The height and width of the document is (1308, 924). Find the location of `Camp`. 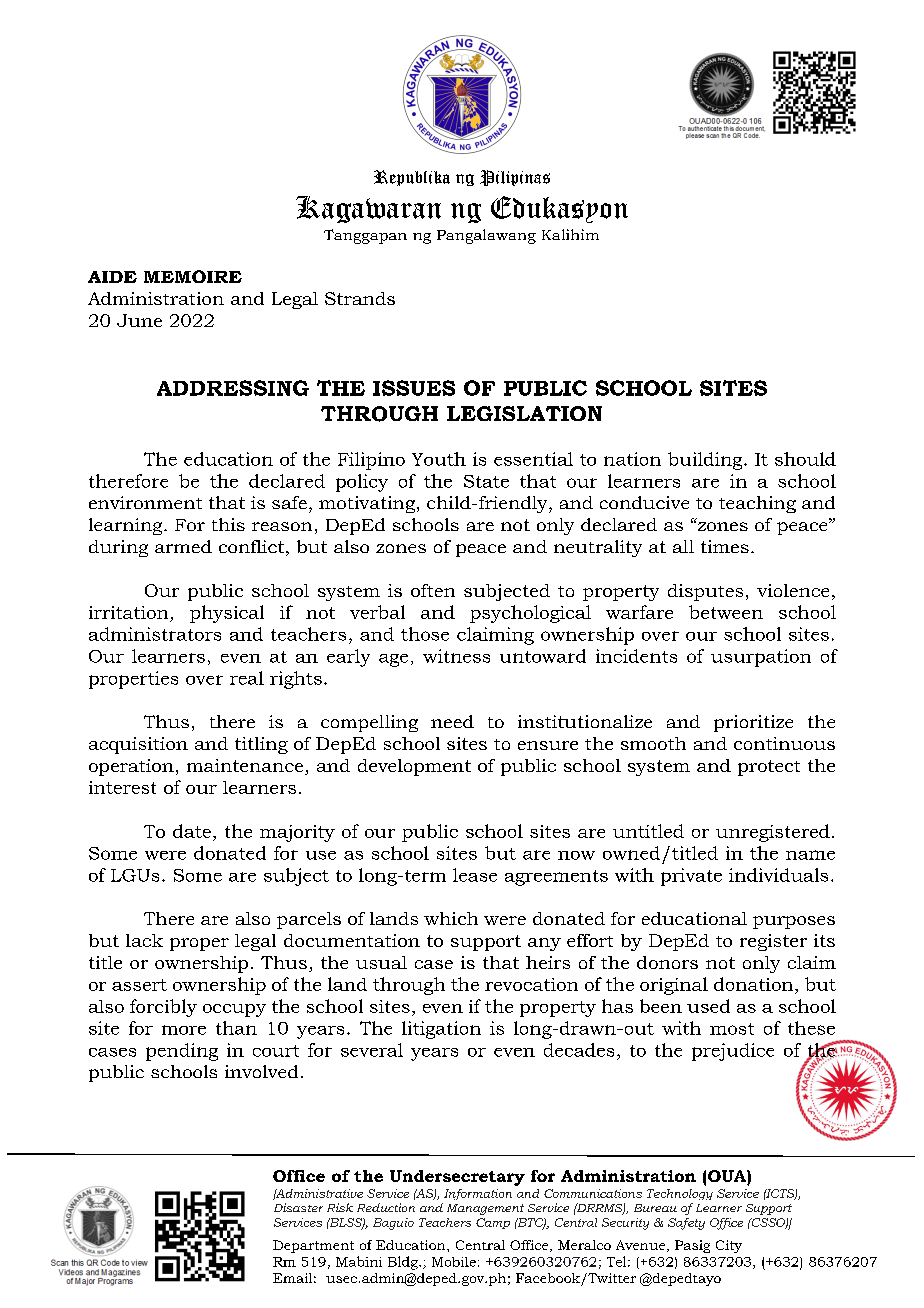

Camp is located at coordinates (493, 1223).
